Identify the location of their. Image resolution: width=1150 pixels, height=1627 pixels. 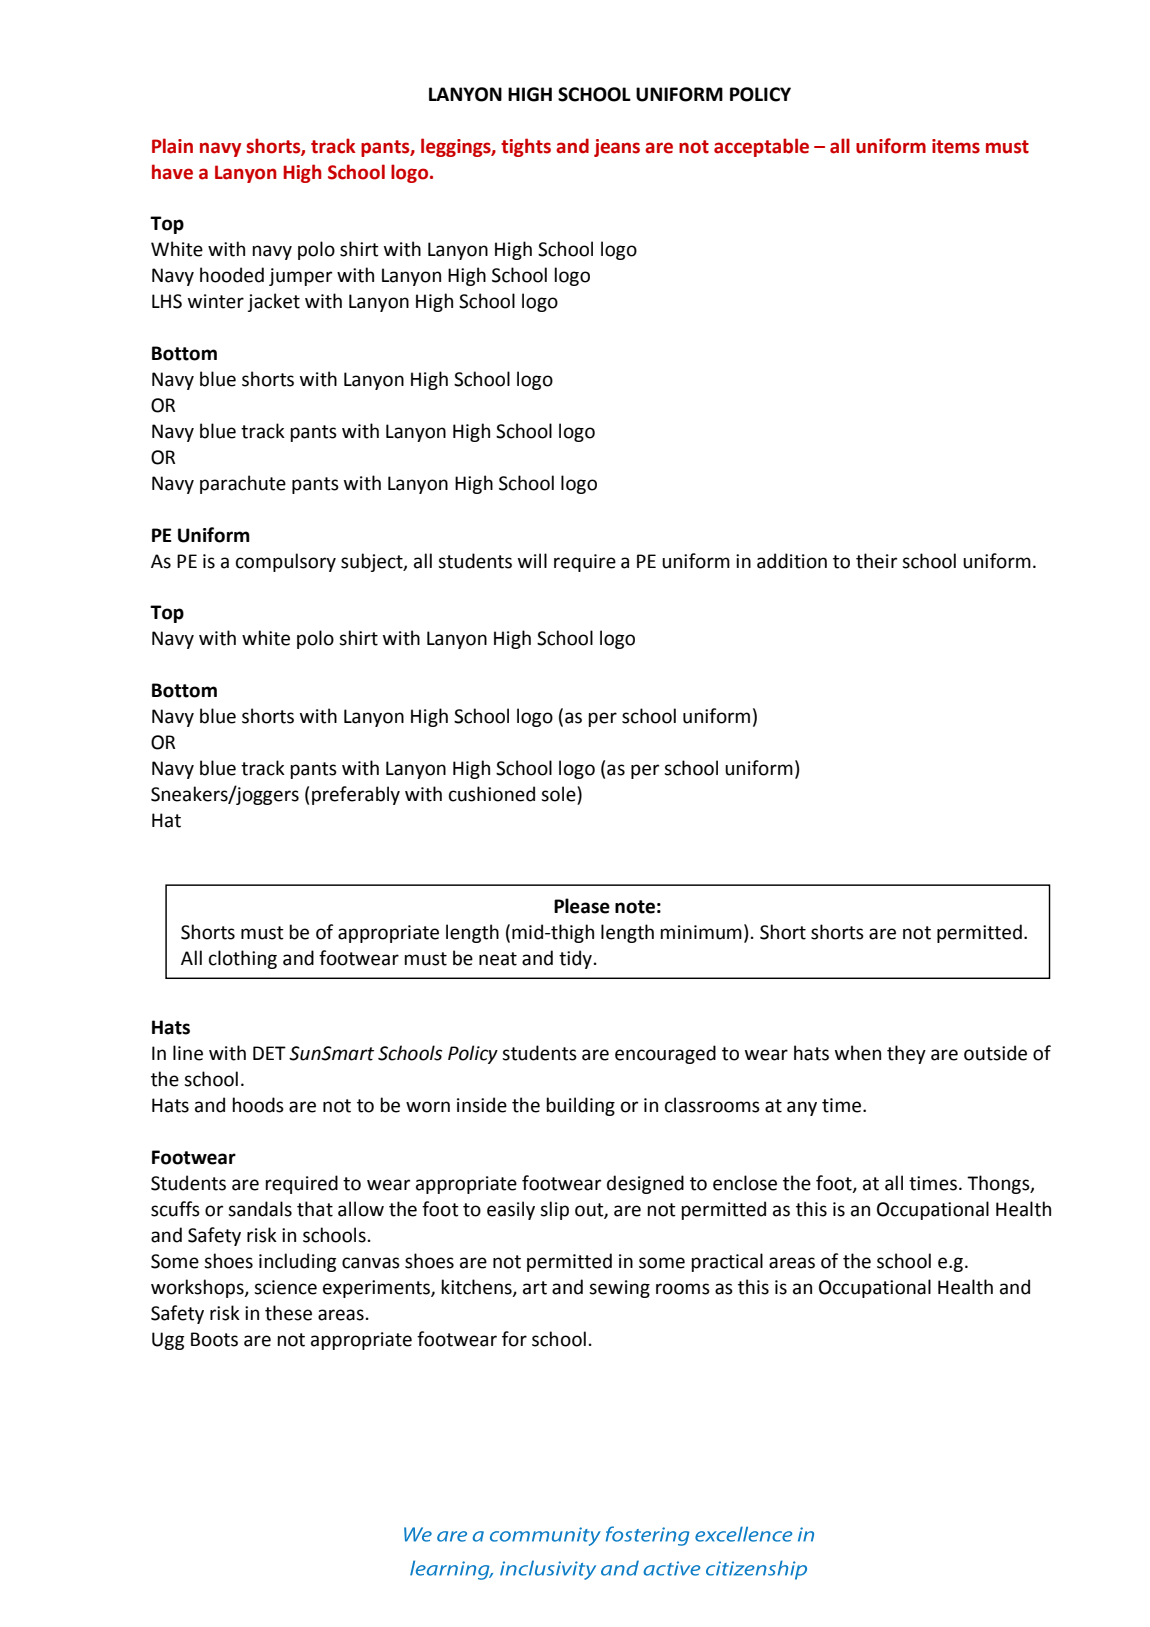
(876, 561).
